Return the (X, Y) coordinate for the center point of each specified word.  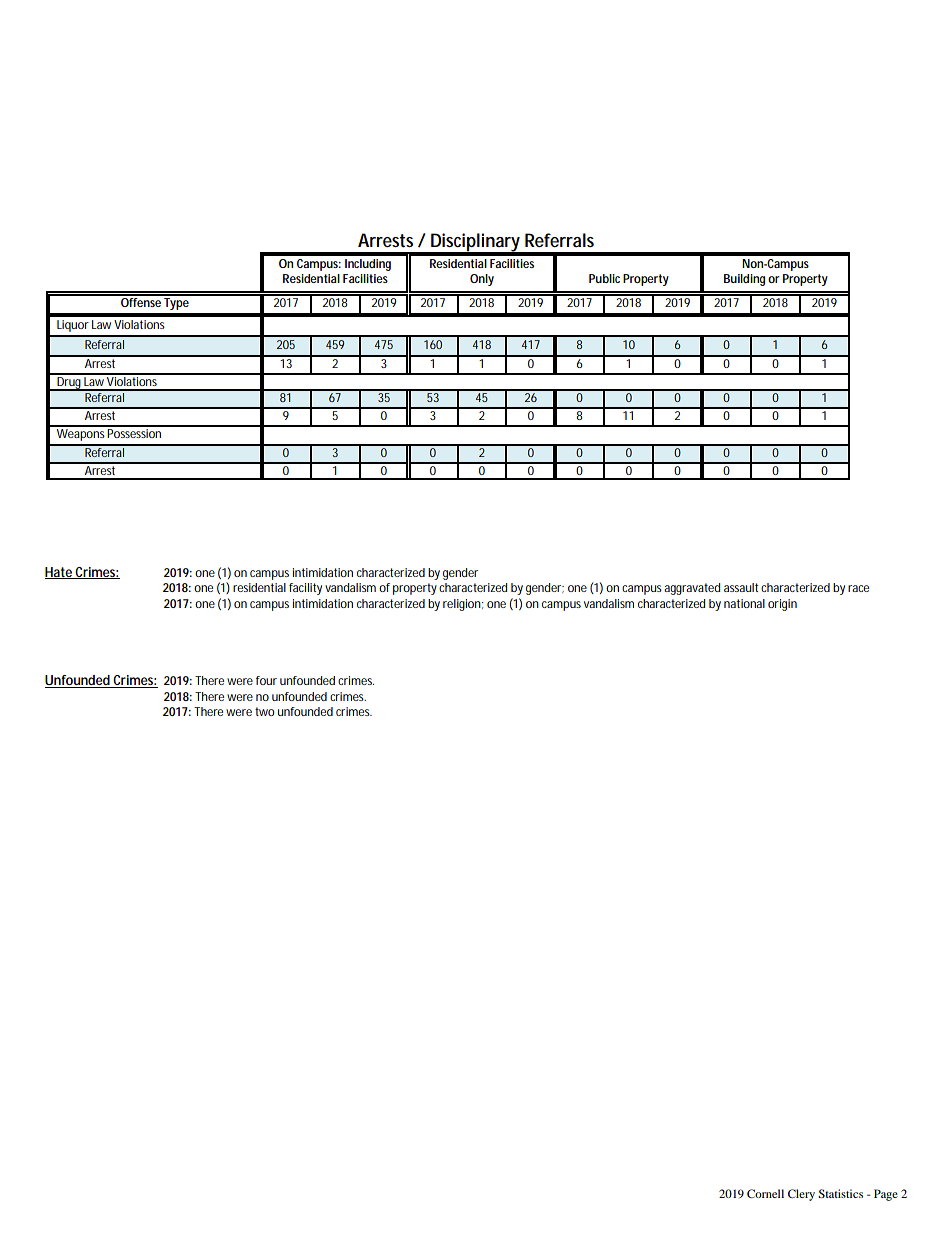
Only (482, 280)
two (265, 711)
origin (782, 605)
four (266, 680)
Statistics (840, 1193)
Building (744, 280)
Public (604, 278)
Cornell (765, 1193)
